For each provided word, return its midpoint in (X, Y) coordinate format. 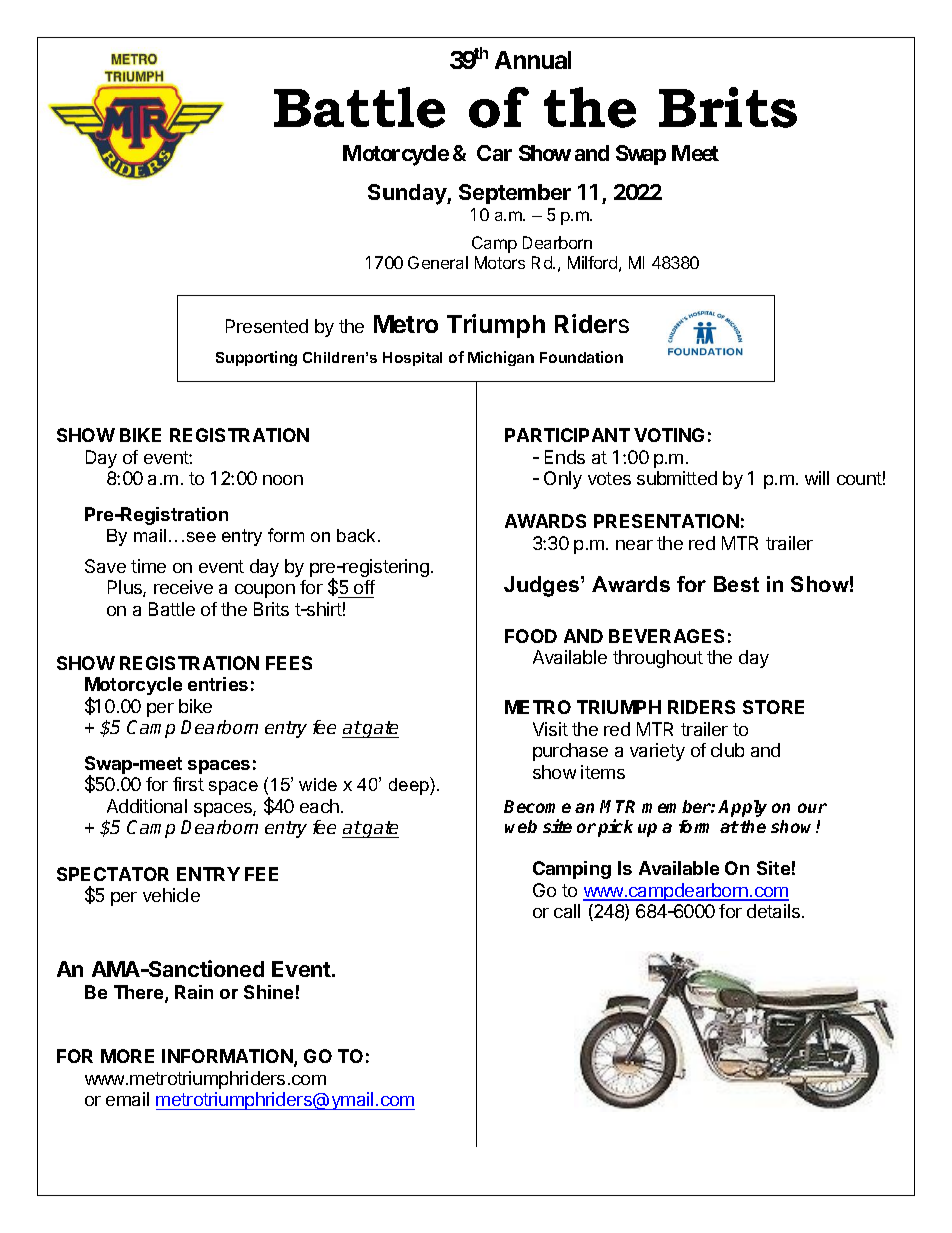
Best (736, 584)
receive (183, 587)
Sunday (408, 194)
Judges (543, 586)
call (567, 911)
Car (494, 153)
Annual (533, 60)
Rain (194, 992)
